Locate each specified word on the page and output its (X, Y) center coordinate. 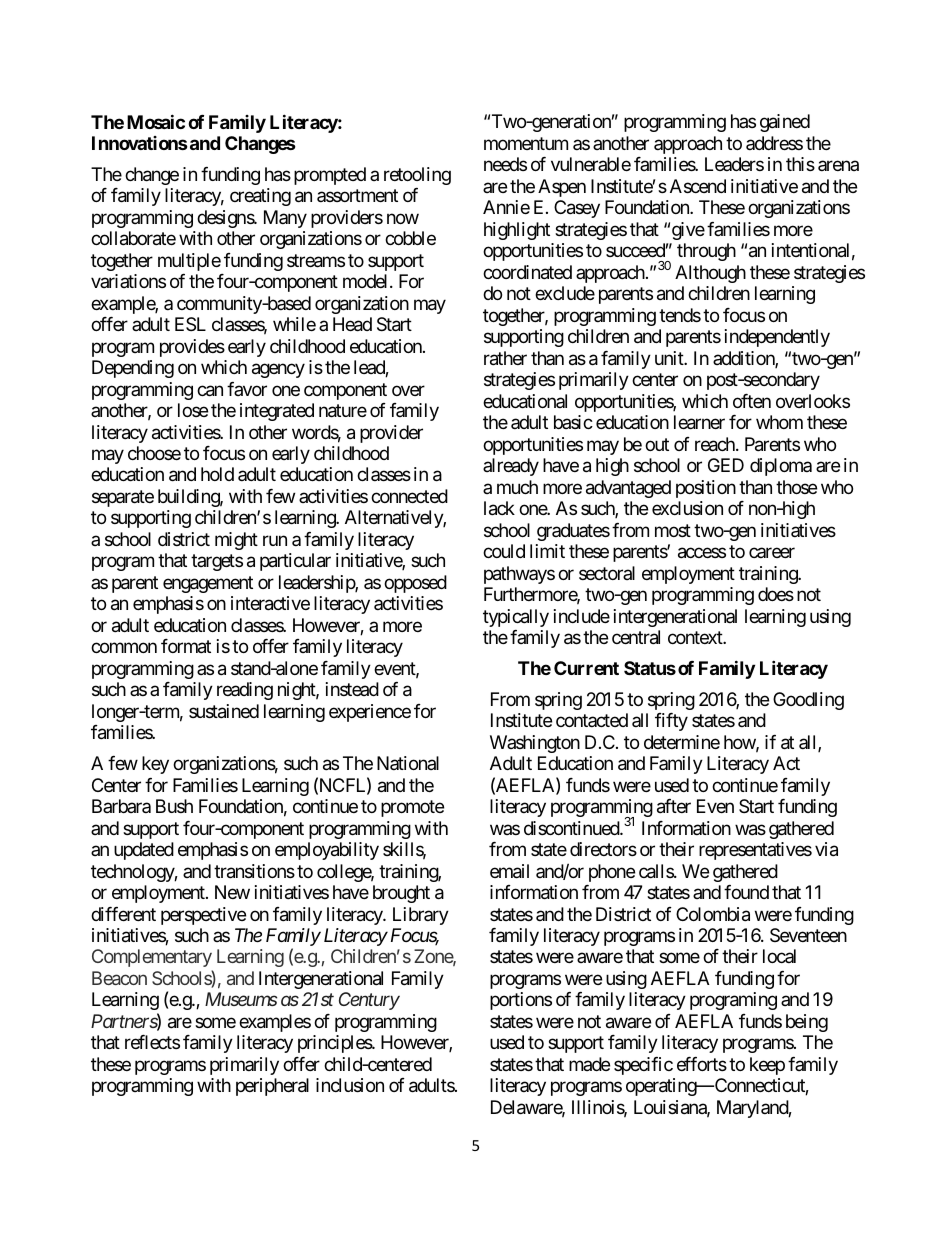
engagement (208, 584)
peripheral (272, 1087)
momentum (526, 143)
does (776, 594)
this (800, 164)
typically (516, 618)
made (589, 1064)
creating (260, 197)
